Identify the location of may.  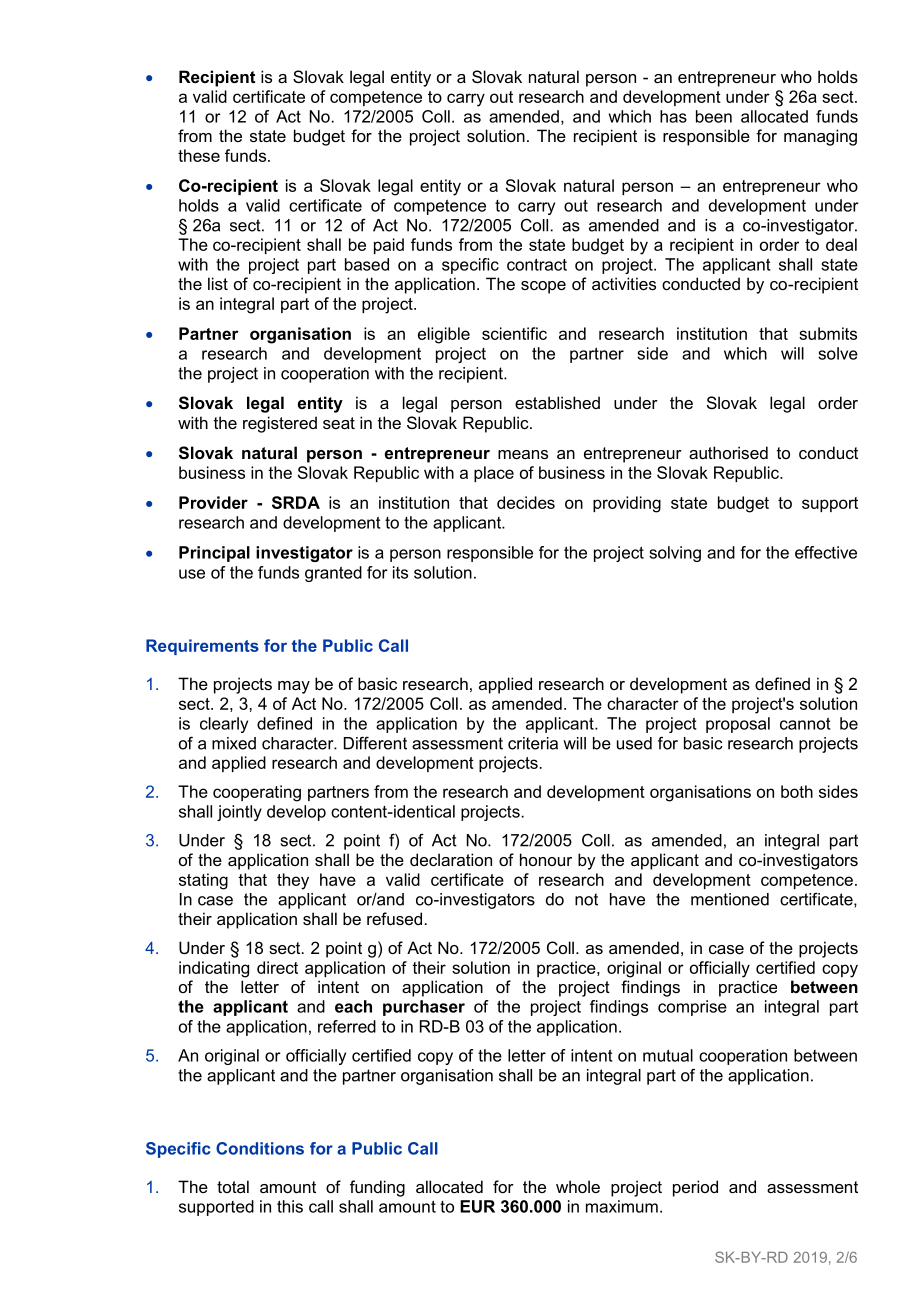
(294, 687).
